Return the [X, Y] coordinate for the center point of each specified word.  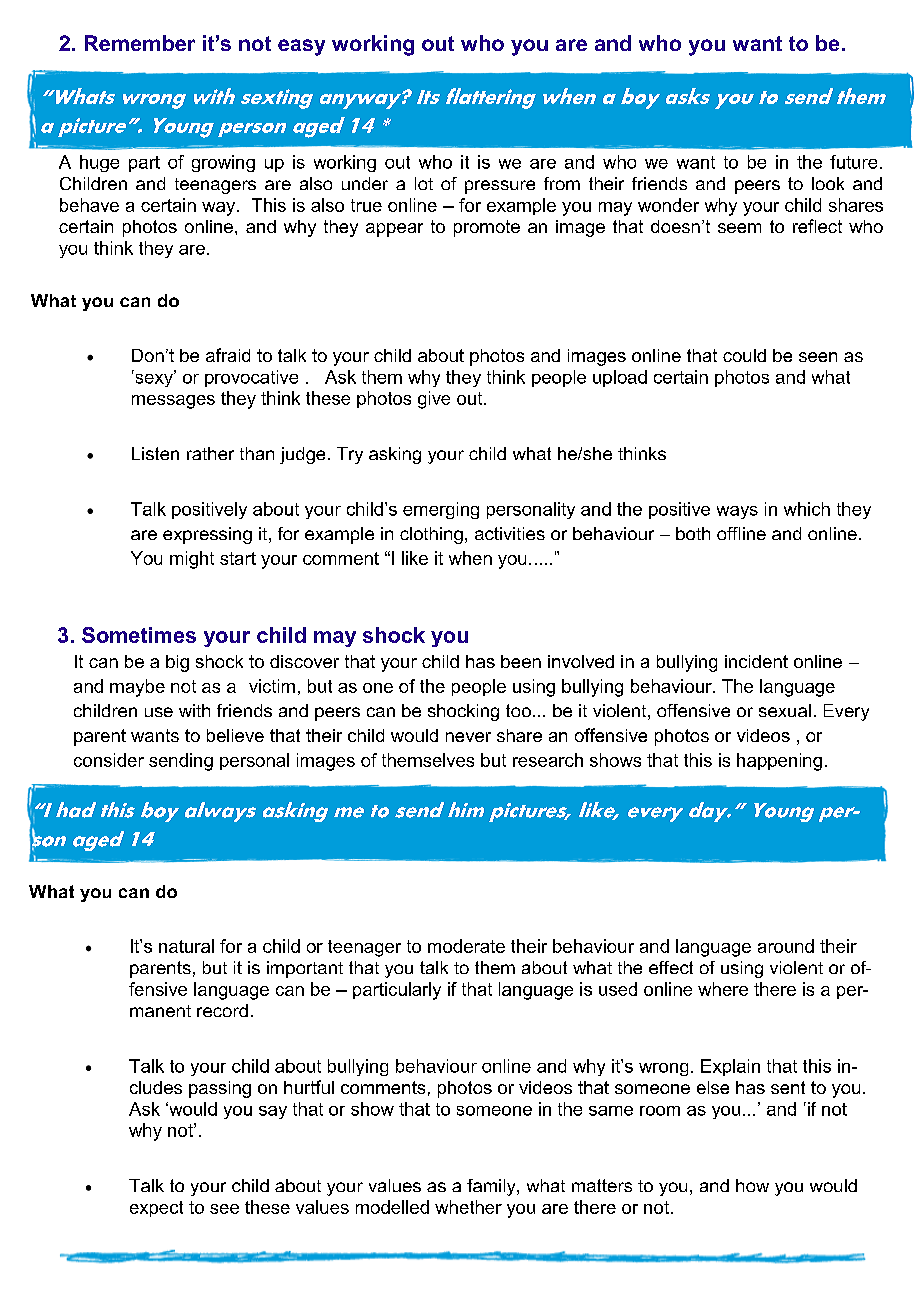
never [468, 737]
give [434, 400]
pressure [500, 187]
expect [156, 1209]
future [853, 162]
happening [779, 762]
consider [109, 760]
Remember [140, 43]
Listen [155, 453]
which [807, 509]
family [492, 1187]
